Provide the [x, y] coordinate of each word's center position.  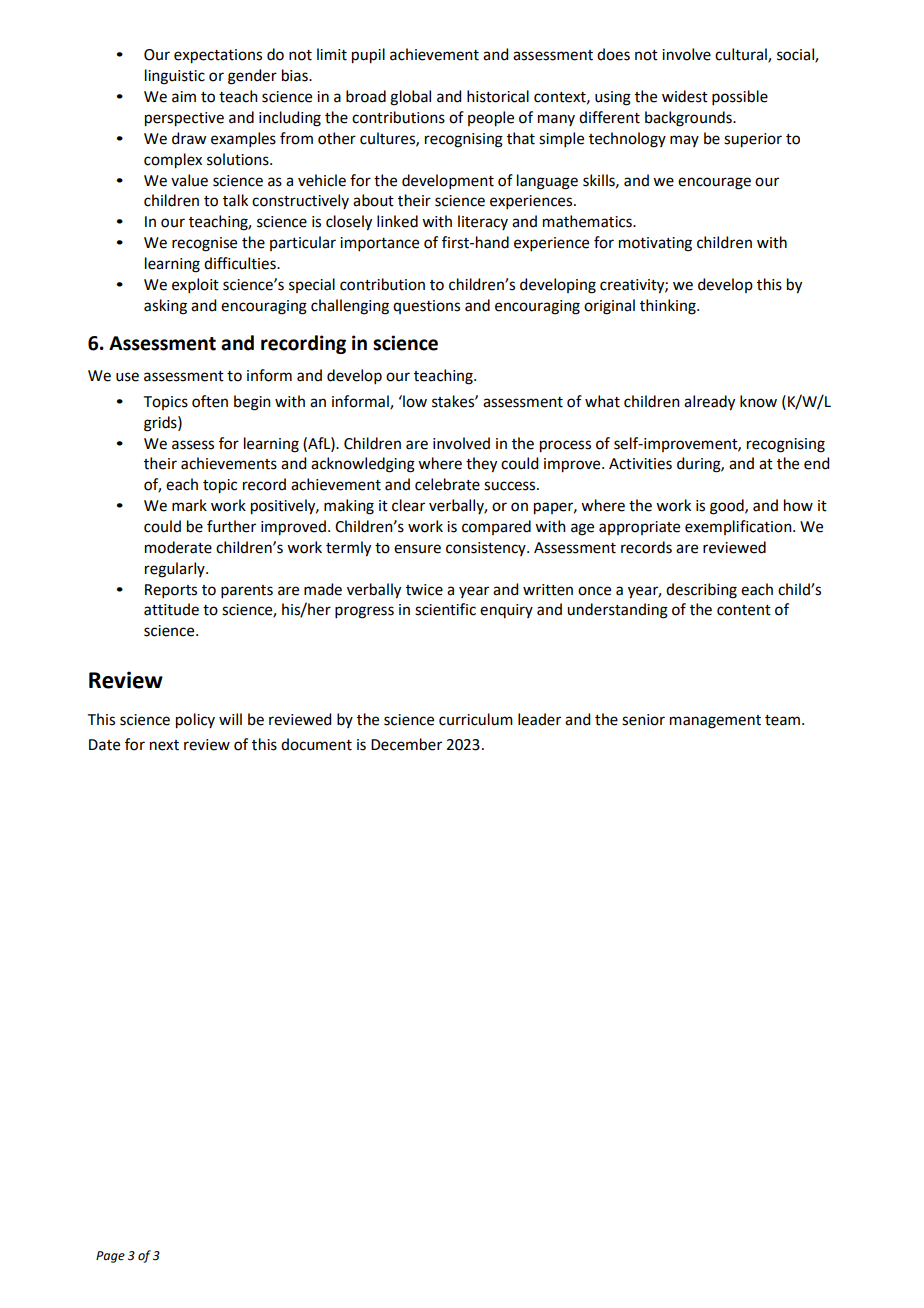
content [744, 610]
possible [740, 97]
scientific [445, 609]
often [210, 401]
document [316, 744]
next [164, 745]
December [406, 744]
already [709, 403]
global [410, 98]
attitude [171, 609]
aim [184, 97]
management [715, 722]
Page [110, 1257]
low [414, 401]
